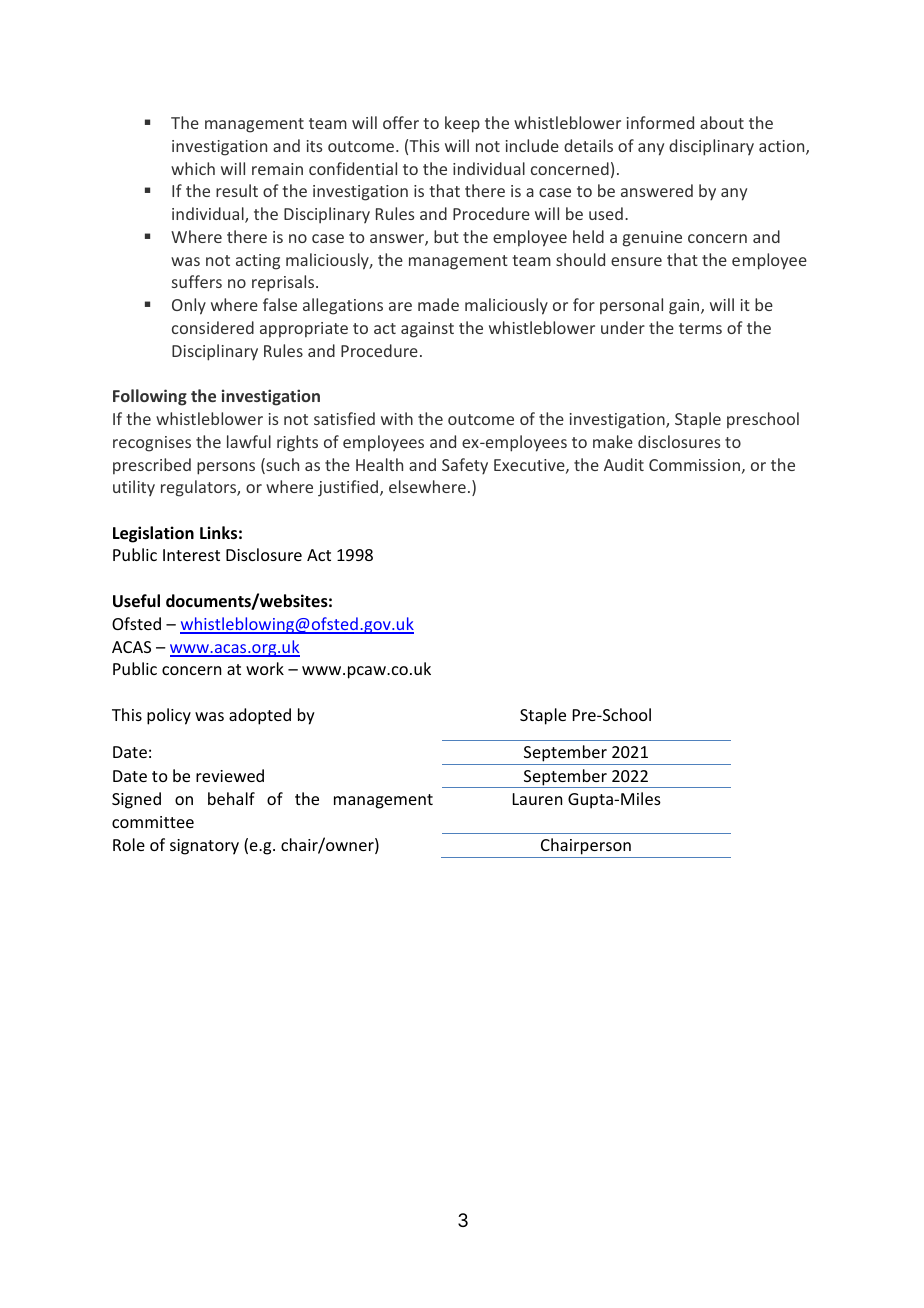  What do you see at coordinates (462, 124) in the screenshot?
I see `keep` at bounding box center [462, 124].
